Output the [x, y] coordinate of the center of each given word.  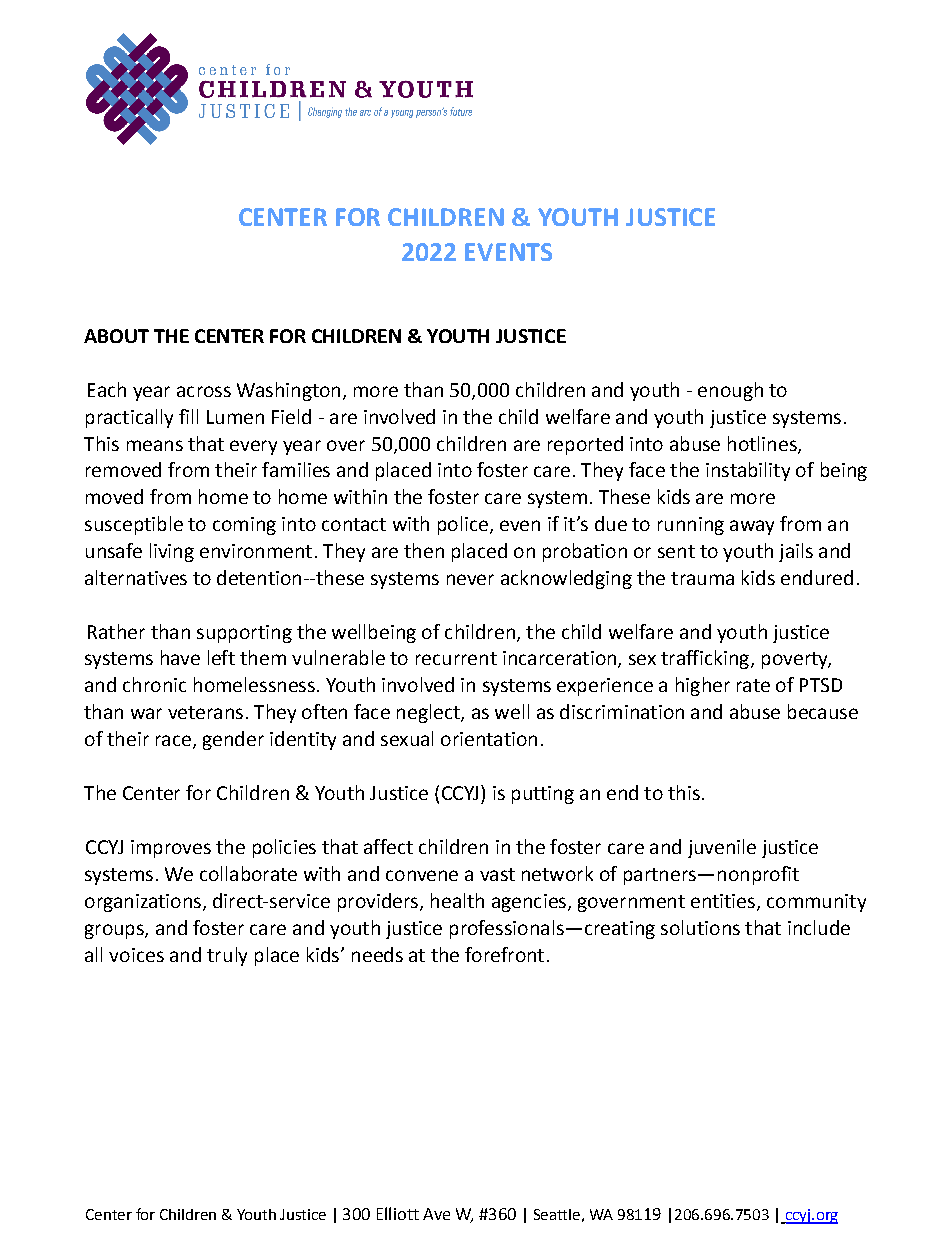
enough [730, 391]
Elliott [398, 1213]
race [173, 740]
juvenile [722, 848]
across [204, 391]
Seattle [557, 1214]
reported [585, 445]
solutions [700, 927]
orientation [489, 739]
